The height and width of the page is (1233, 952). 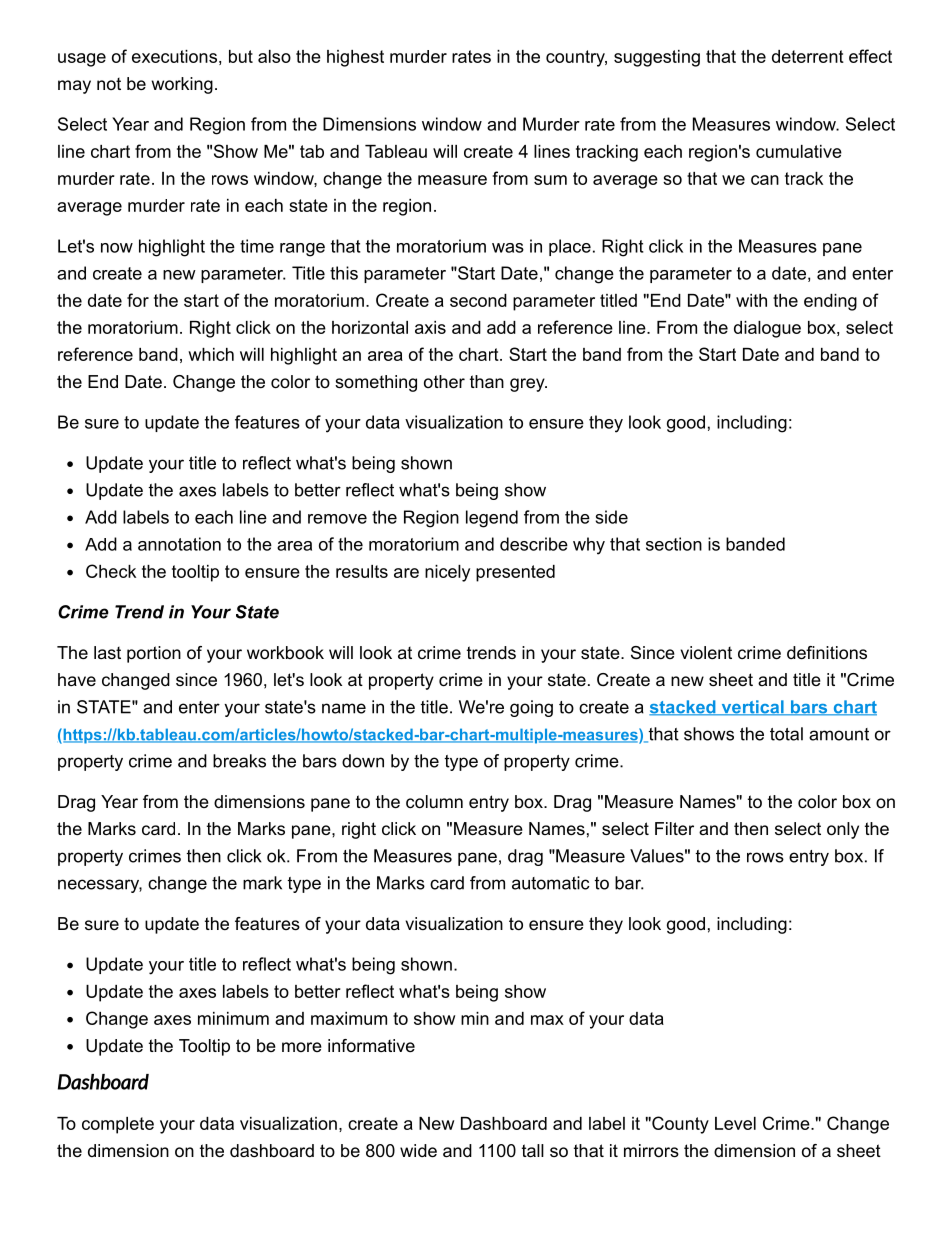 I want to click on working, so click(x=182, y=85).
